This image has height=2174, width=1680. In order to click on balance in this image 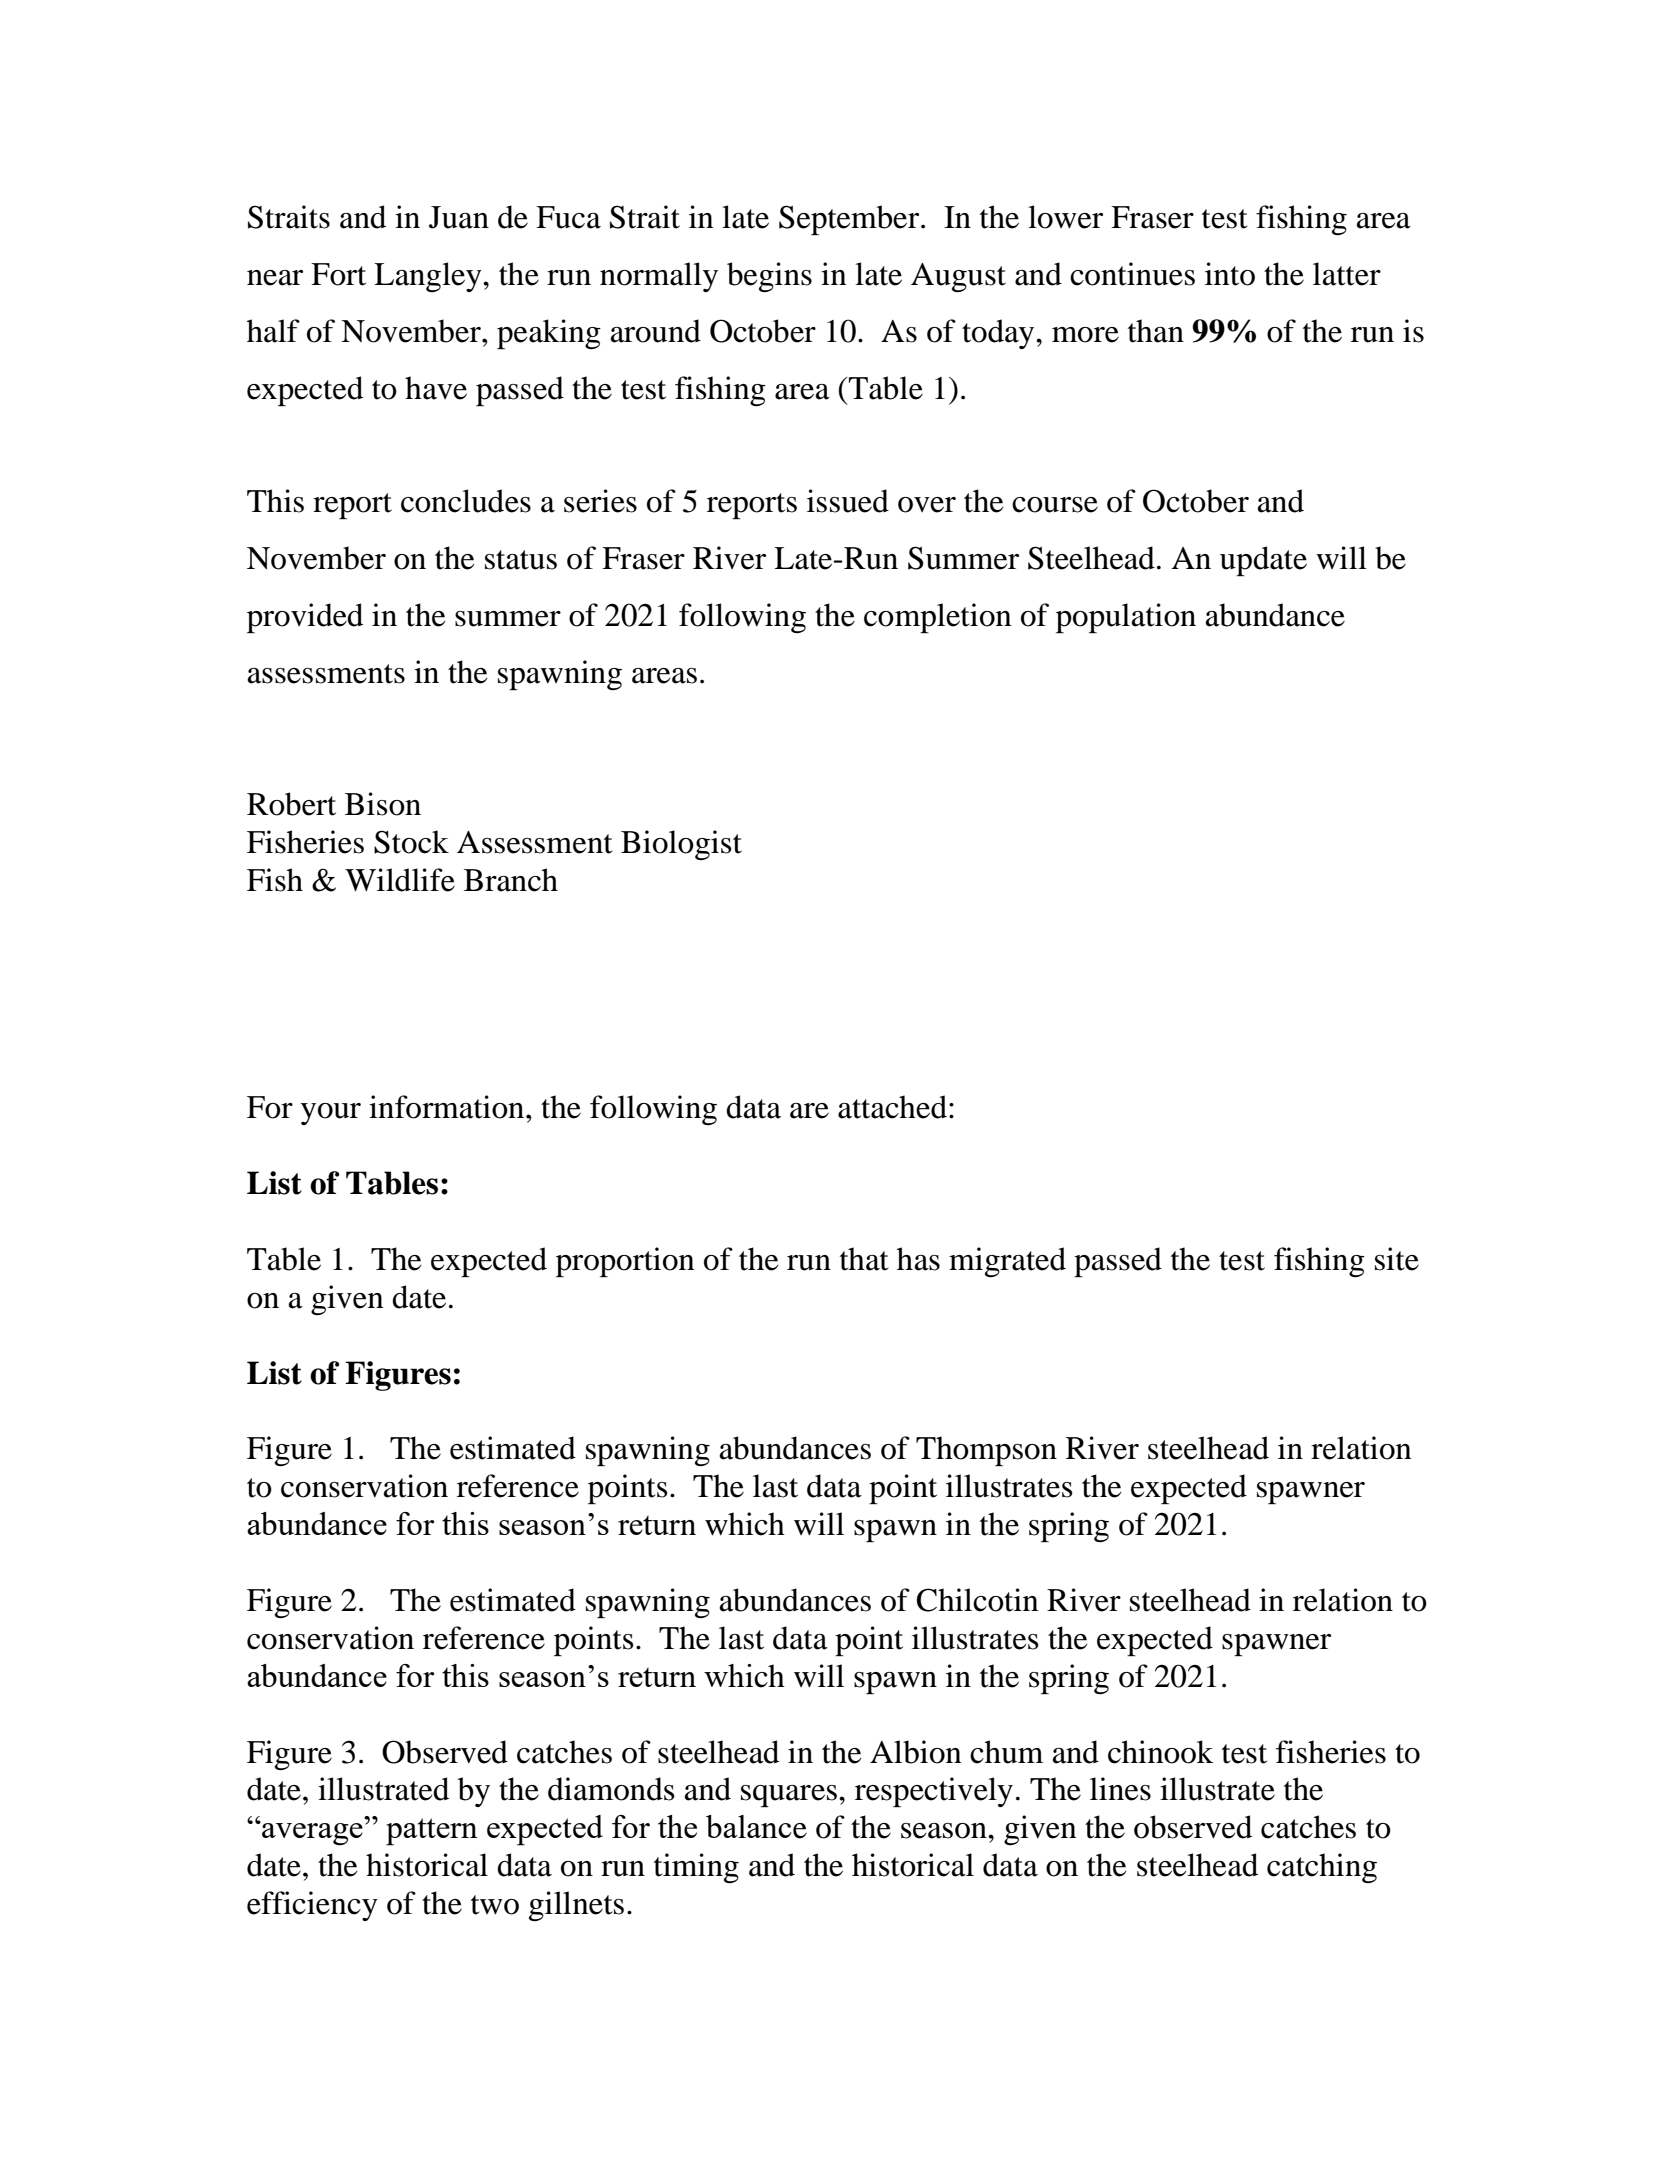, I will do `click(756, 1827)`.
